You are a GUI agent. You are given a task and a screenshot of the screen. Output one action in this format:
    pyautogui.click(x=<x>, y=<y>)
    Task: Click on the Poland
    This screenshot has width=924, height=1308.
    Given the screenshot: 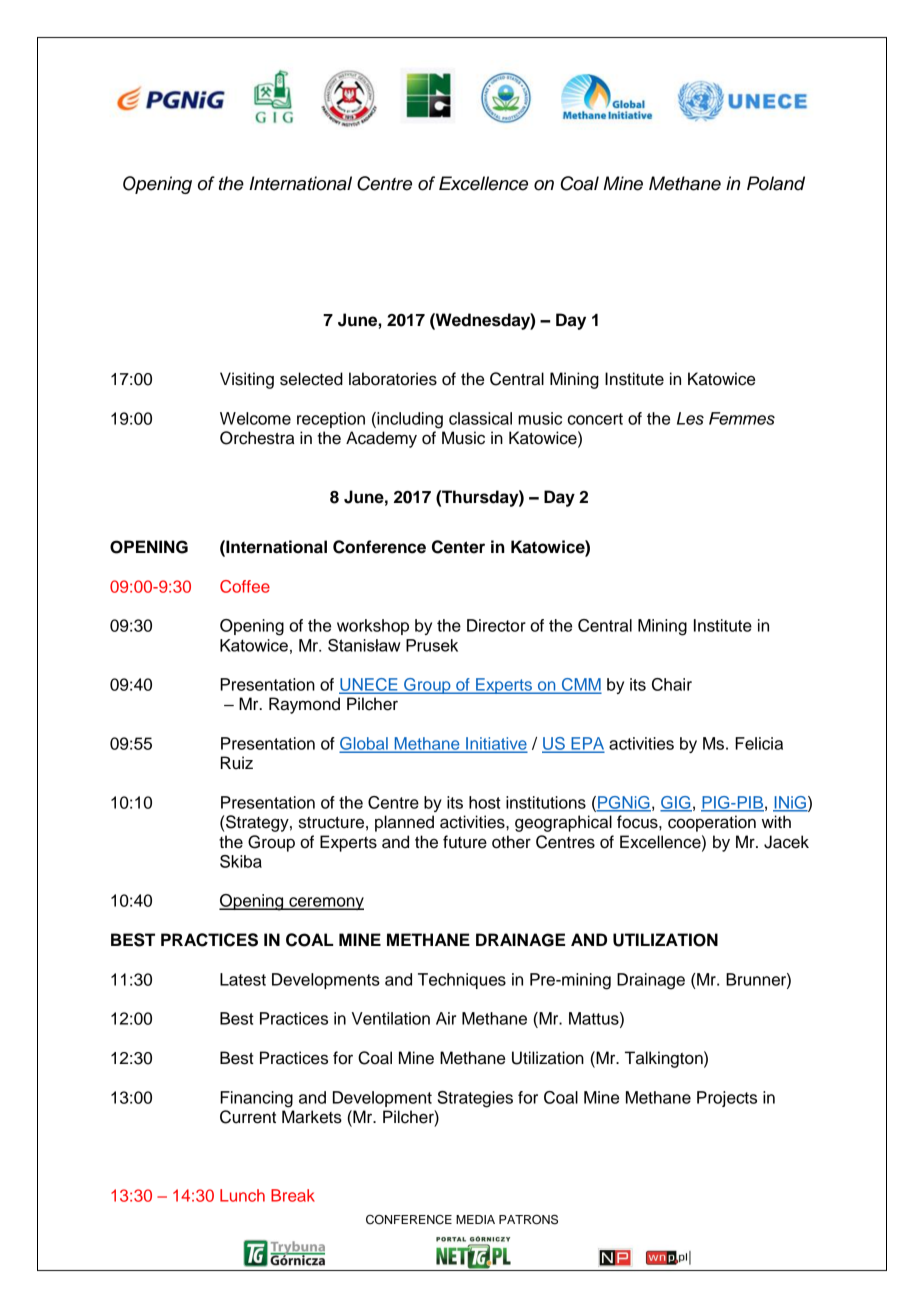 What is the action you would take?
    pyautogui.click(x=776, y=183)
